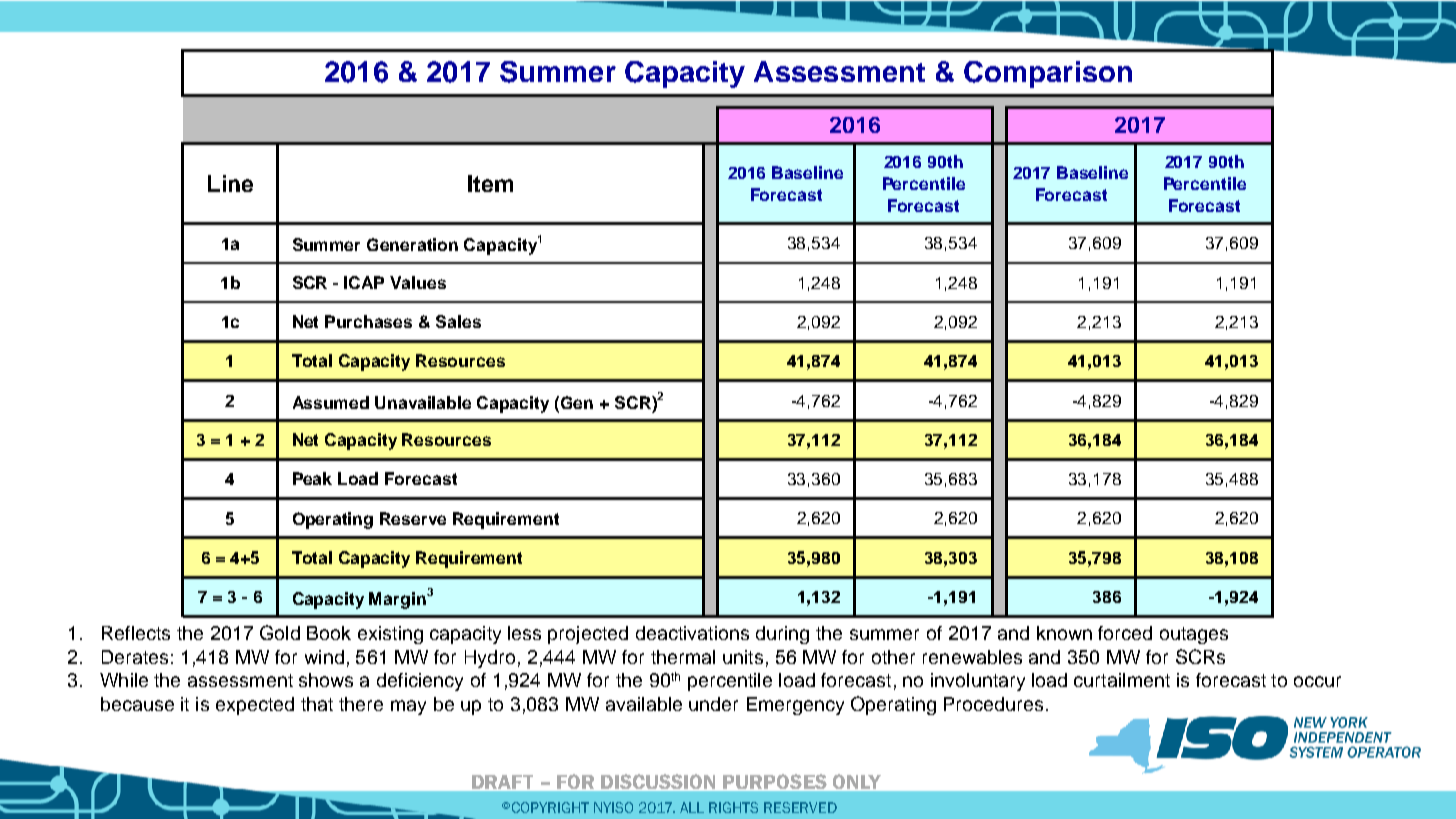 The image size is (1456, 819). Describe the element at coordinates (502, 782) in the screenshot. I see `DRAFT` at that location.
